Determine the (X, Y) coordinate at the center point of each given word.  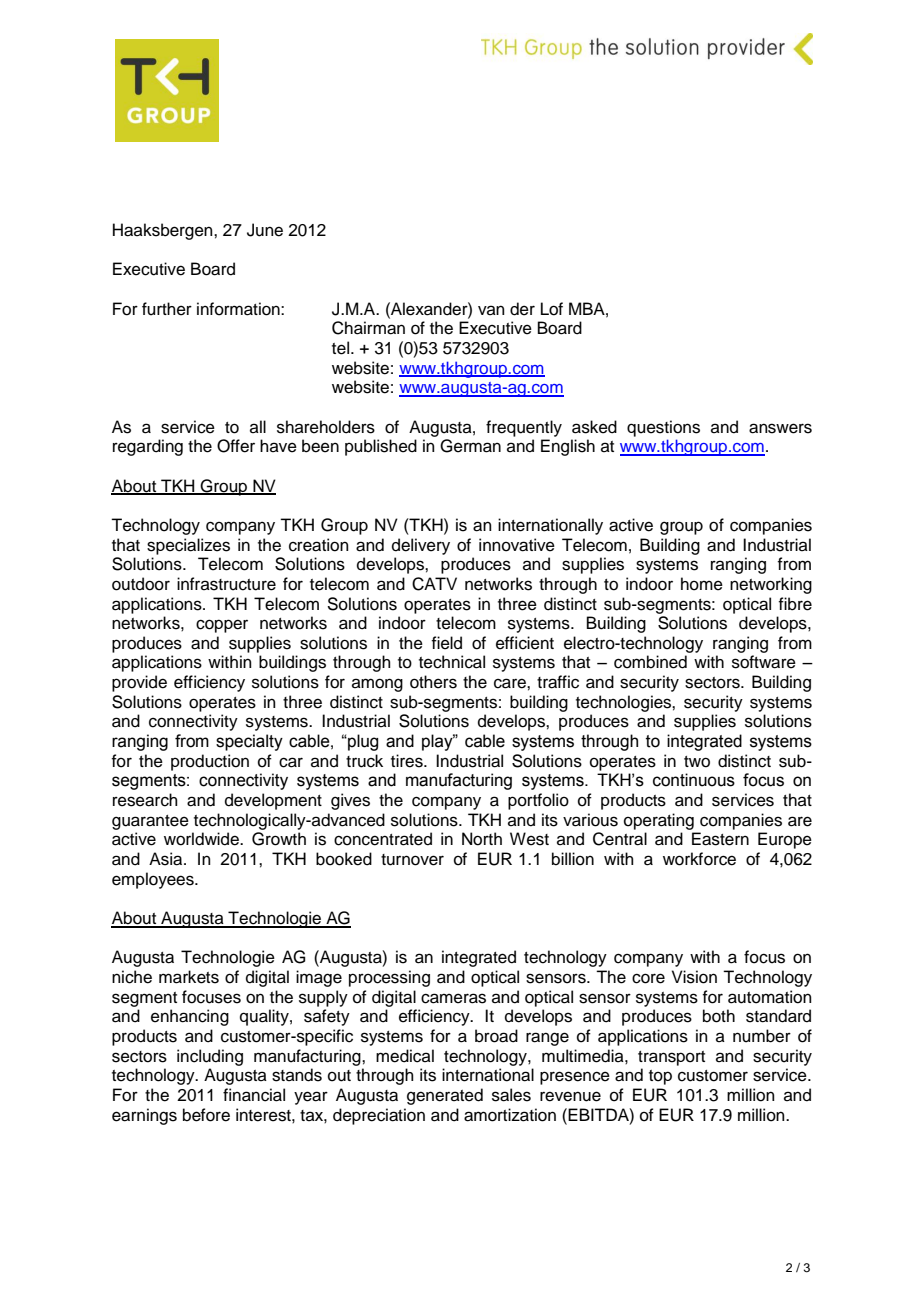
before (206, 1115)
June (265, 230)
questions (663, 428)
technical (452, 662)
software (764, 662)
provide (139, 683)
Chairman (368, 328)
